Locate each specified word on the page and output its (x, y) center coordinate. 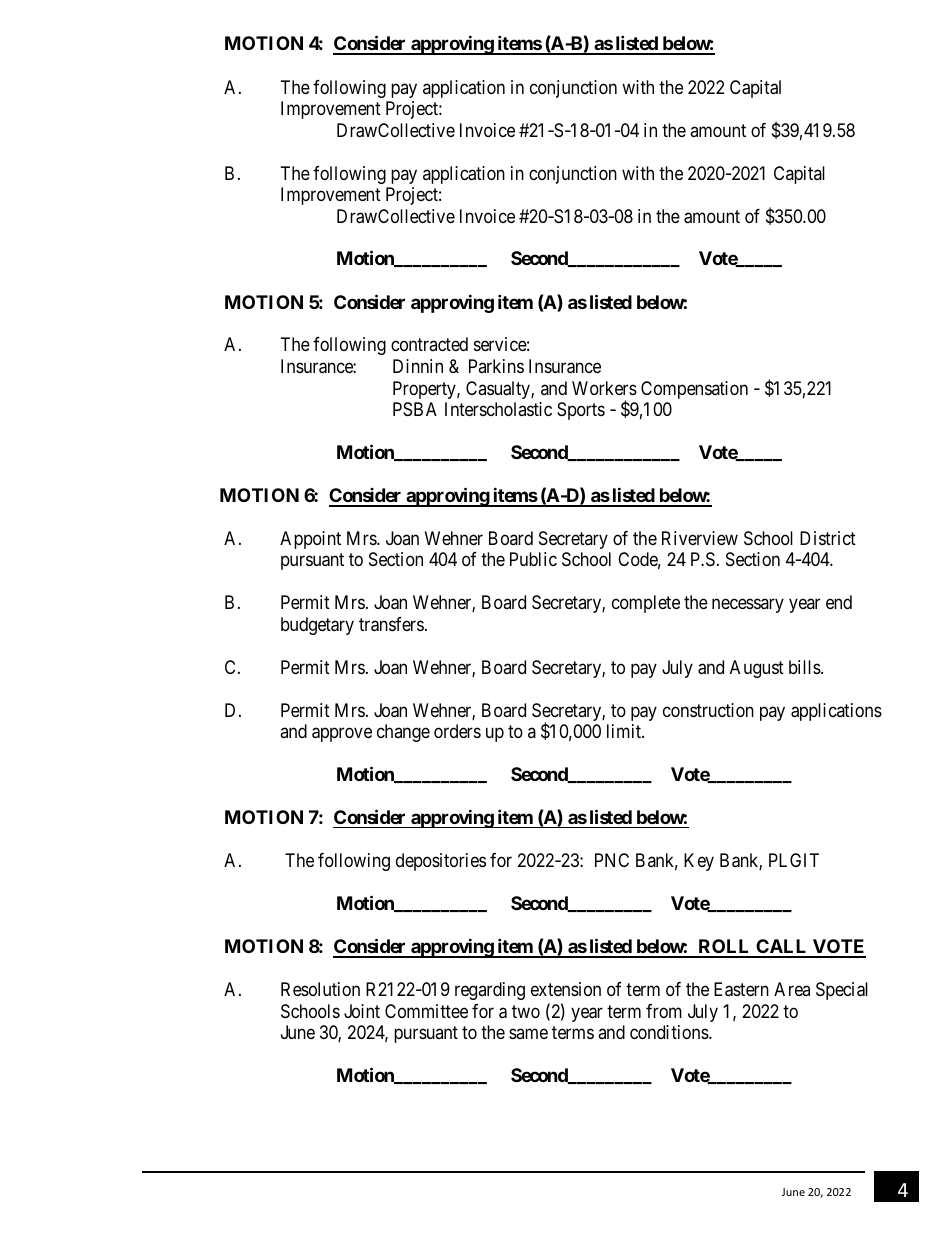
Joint (362, 1011)
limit (625, 731)
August (757, 669)
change (403, 733)
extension (566, 989)
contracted (429, 344)
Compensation (694, 390)
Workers (604, 388)
